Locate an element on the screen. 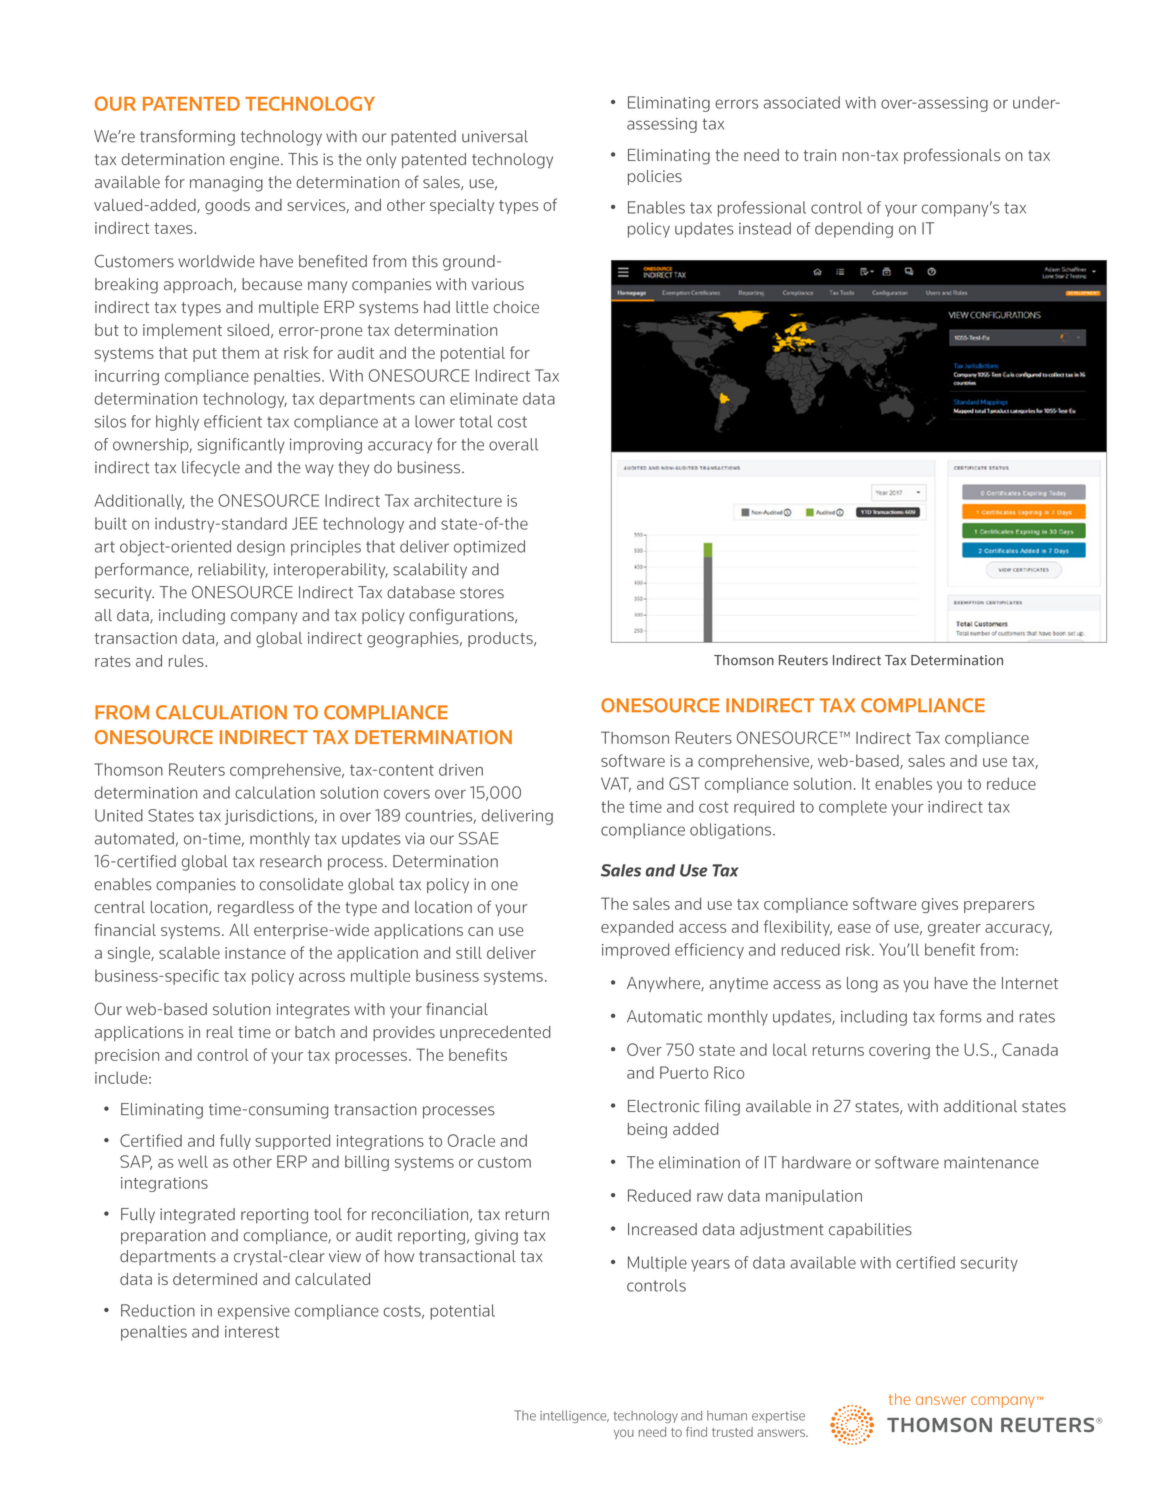 The image size is (1167, 1511). efficient is located at coordinates (233, 421).
